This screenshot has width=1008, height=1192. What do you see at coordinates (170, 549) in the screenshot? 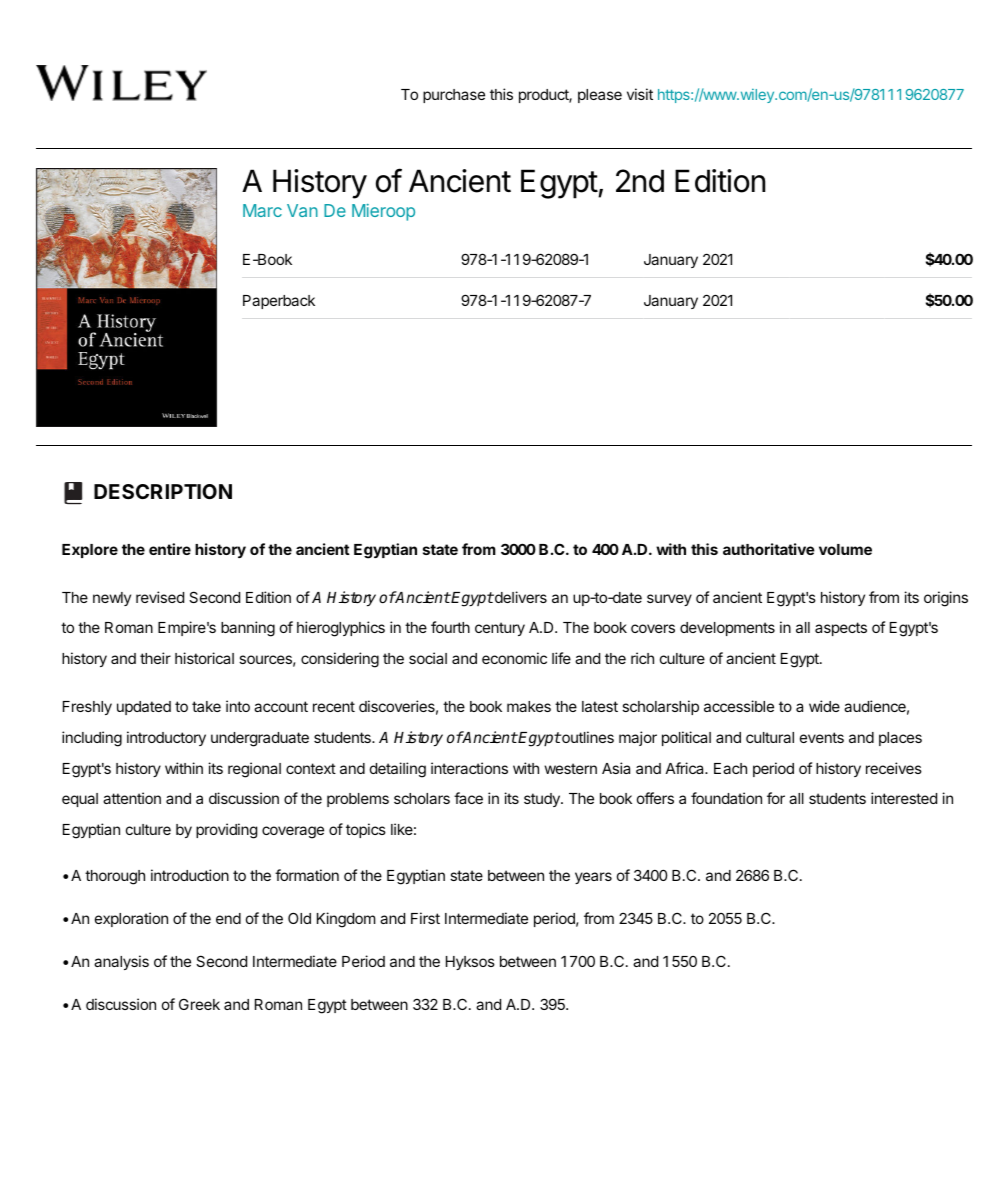
I see `entire` at bounding box center [170, 549].
